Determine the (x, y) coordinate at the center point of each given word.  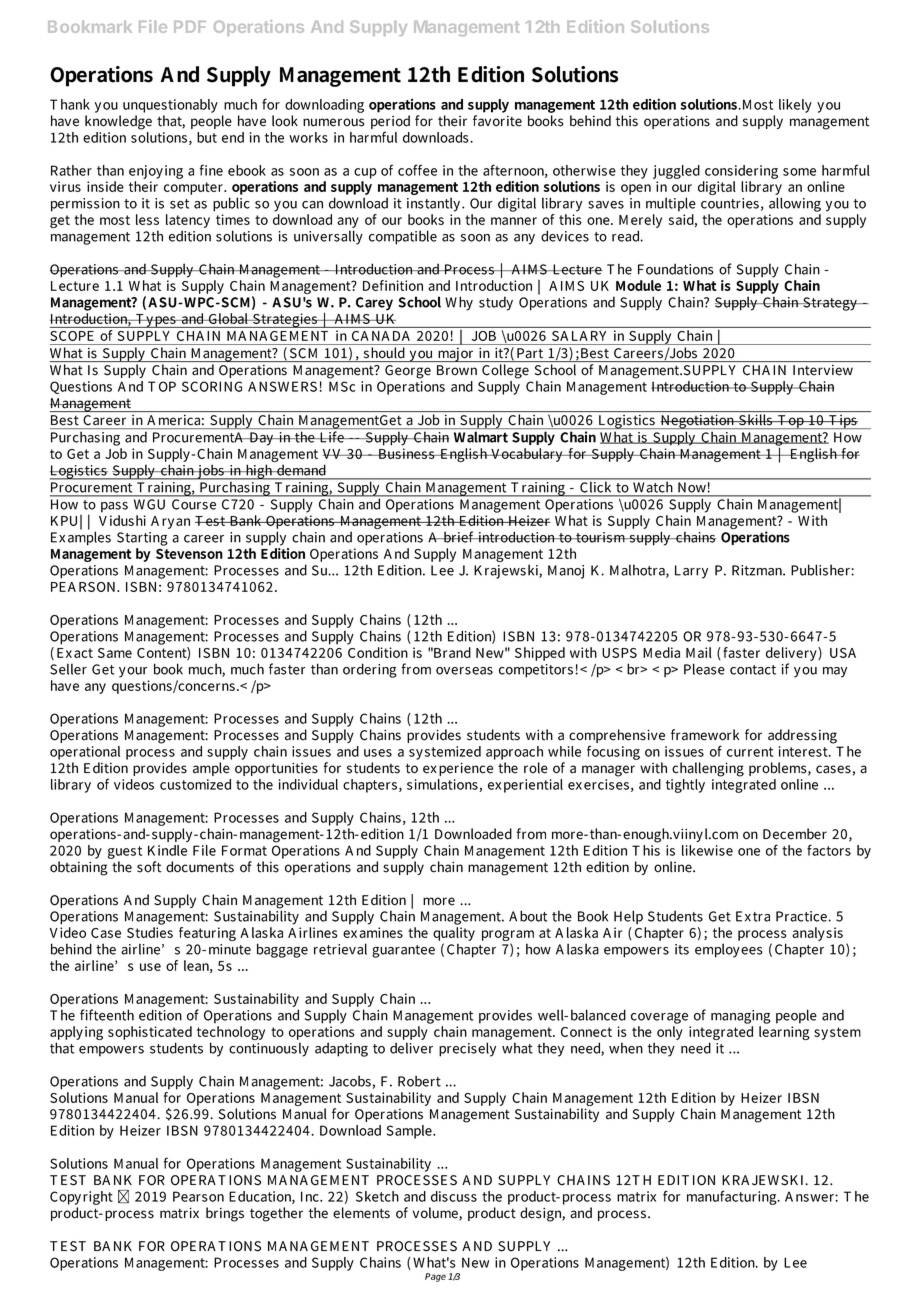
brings (225, 1214)
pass (114, 507)
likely (795, 106)
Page (435, 1277)
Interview (823, 370)
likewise (707, 850)
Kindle (167, 850)
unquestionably (170, 107)
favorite (497, 121)
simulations (442, 784)
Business (406, 453)
